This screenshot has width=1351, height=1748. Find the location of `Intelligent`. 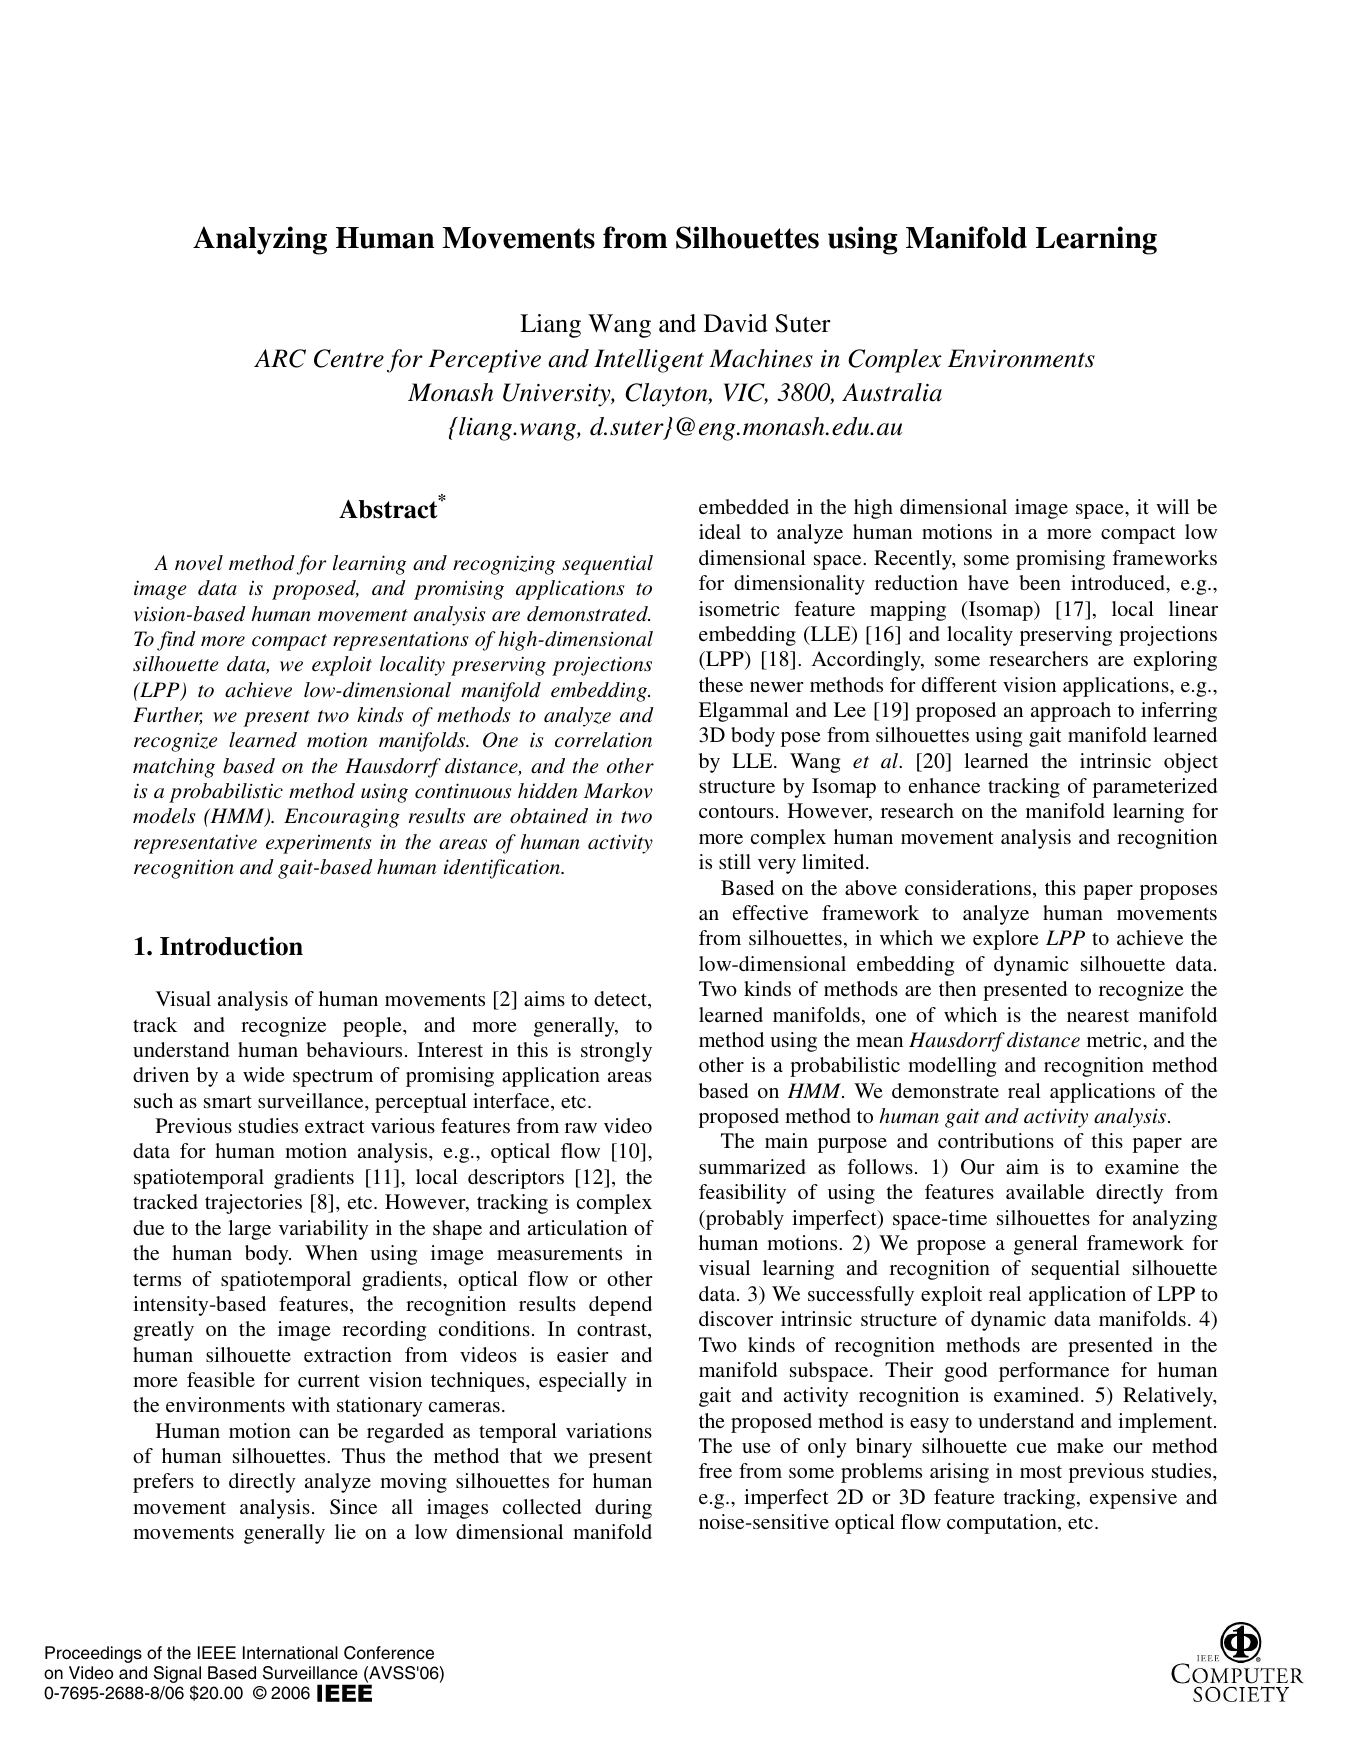

Intelligent is located at coordinates (649, 361).
